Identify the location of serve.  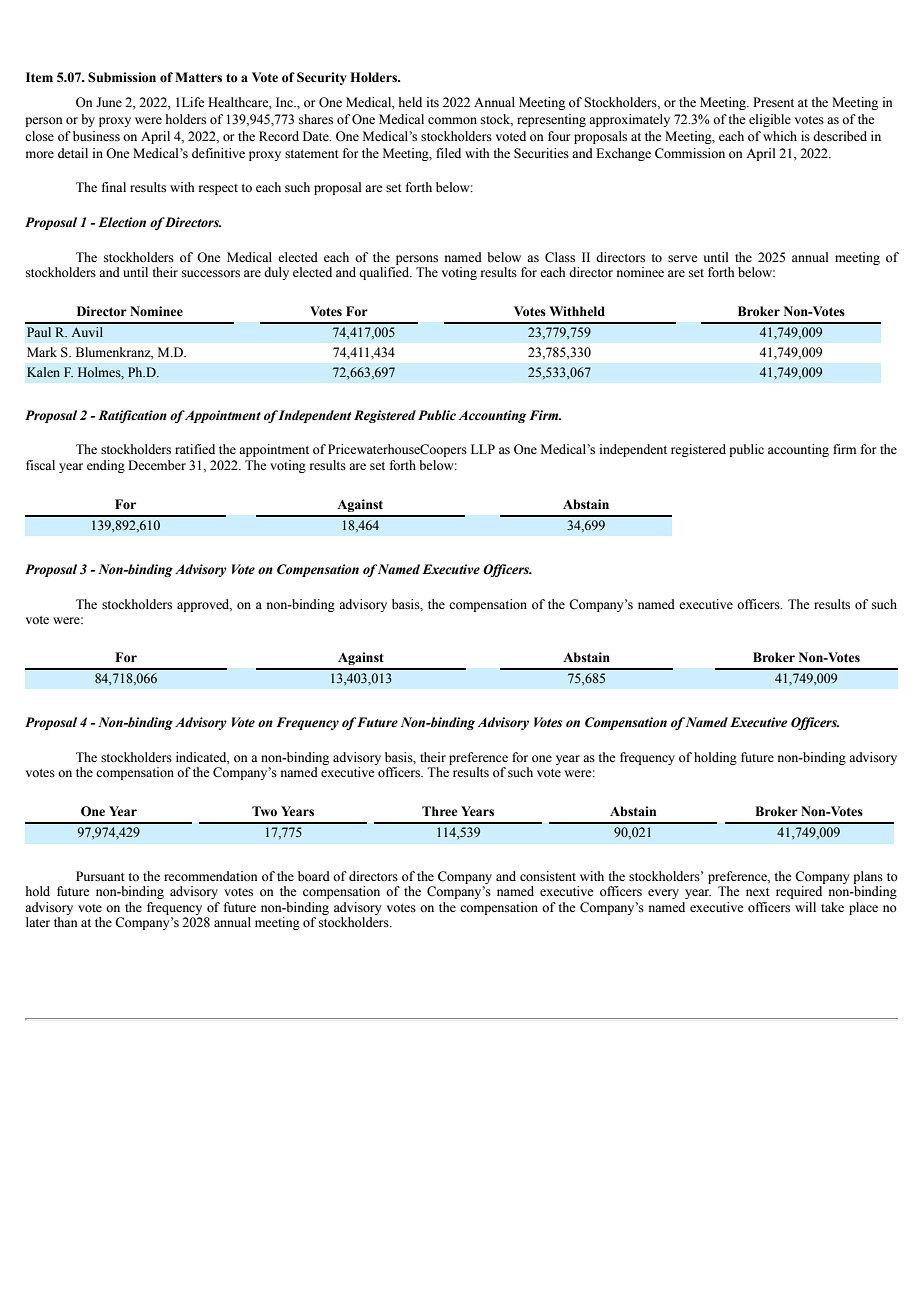
(683, 259).
